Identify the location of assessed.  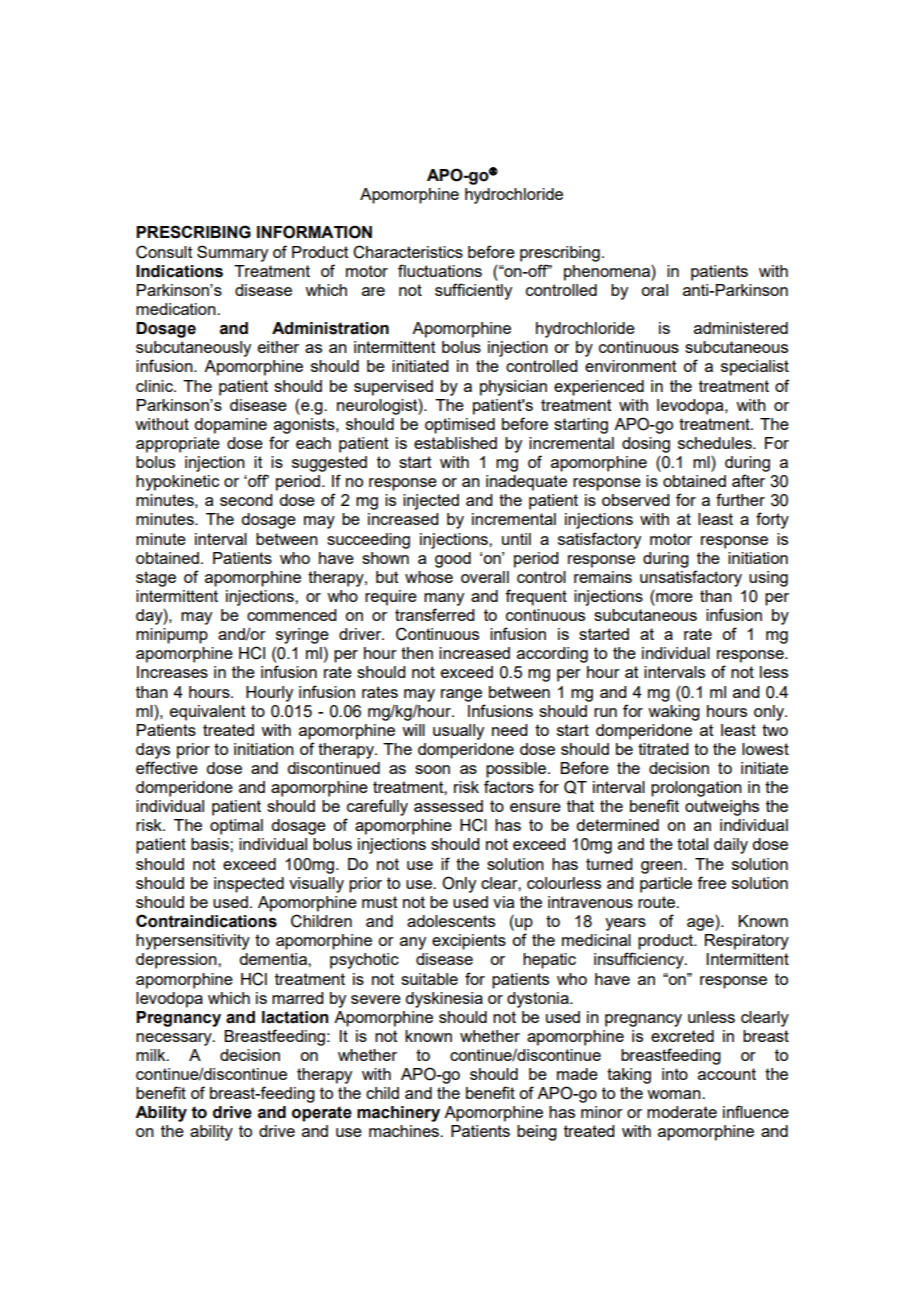
(448, 806).
